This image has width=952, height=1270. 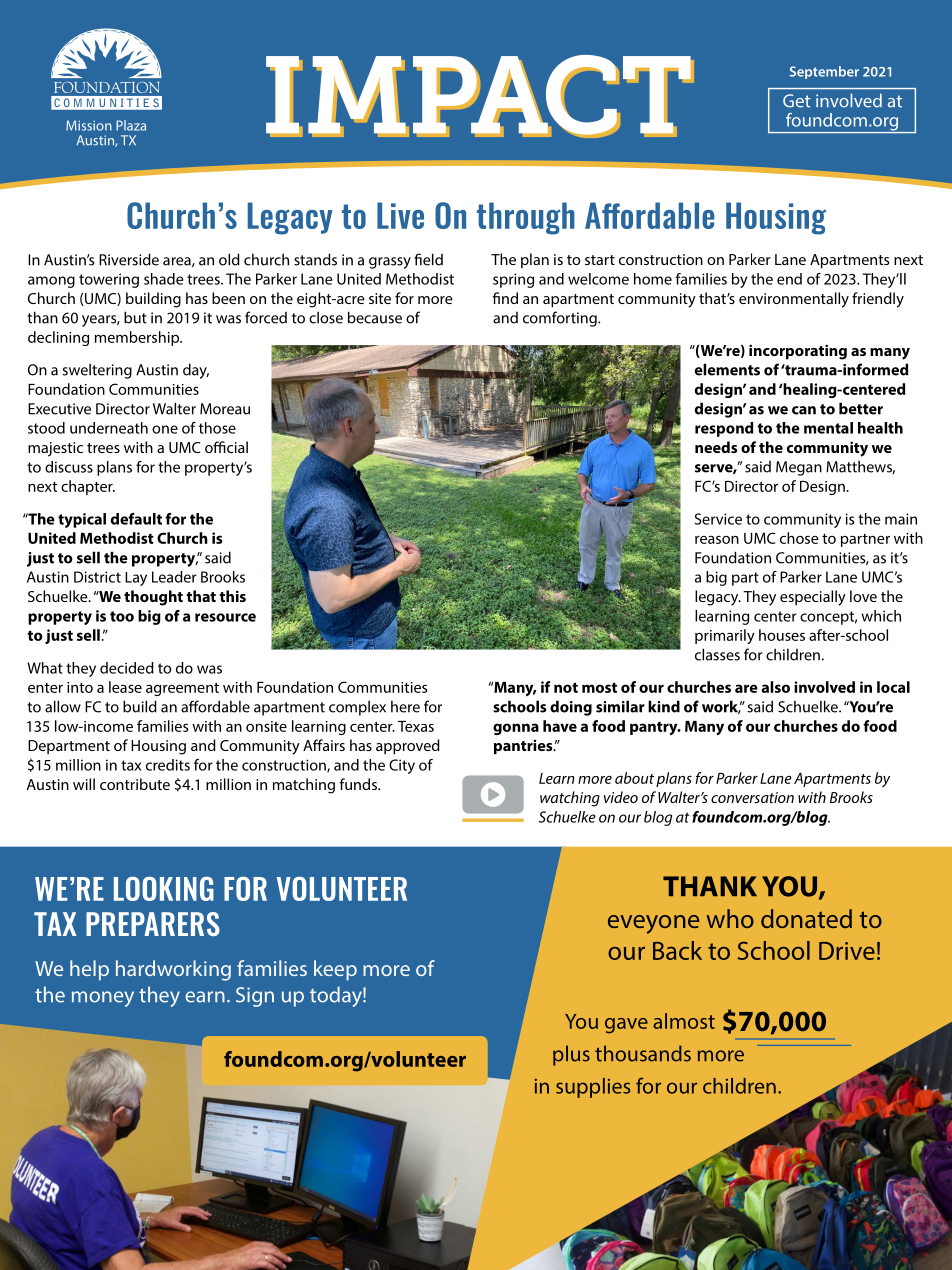 What do you see at coordinates (806, 918) in the image?
I see `donated` at bounding box center [806, 918].
